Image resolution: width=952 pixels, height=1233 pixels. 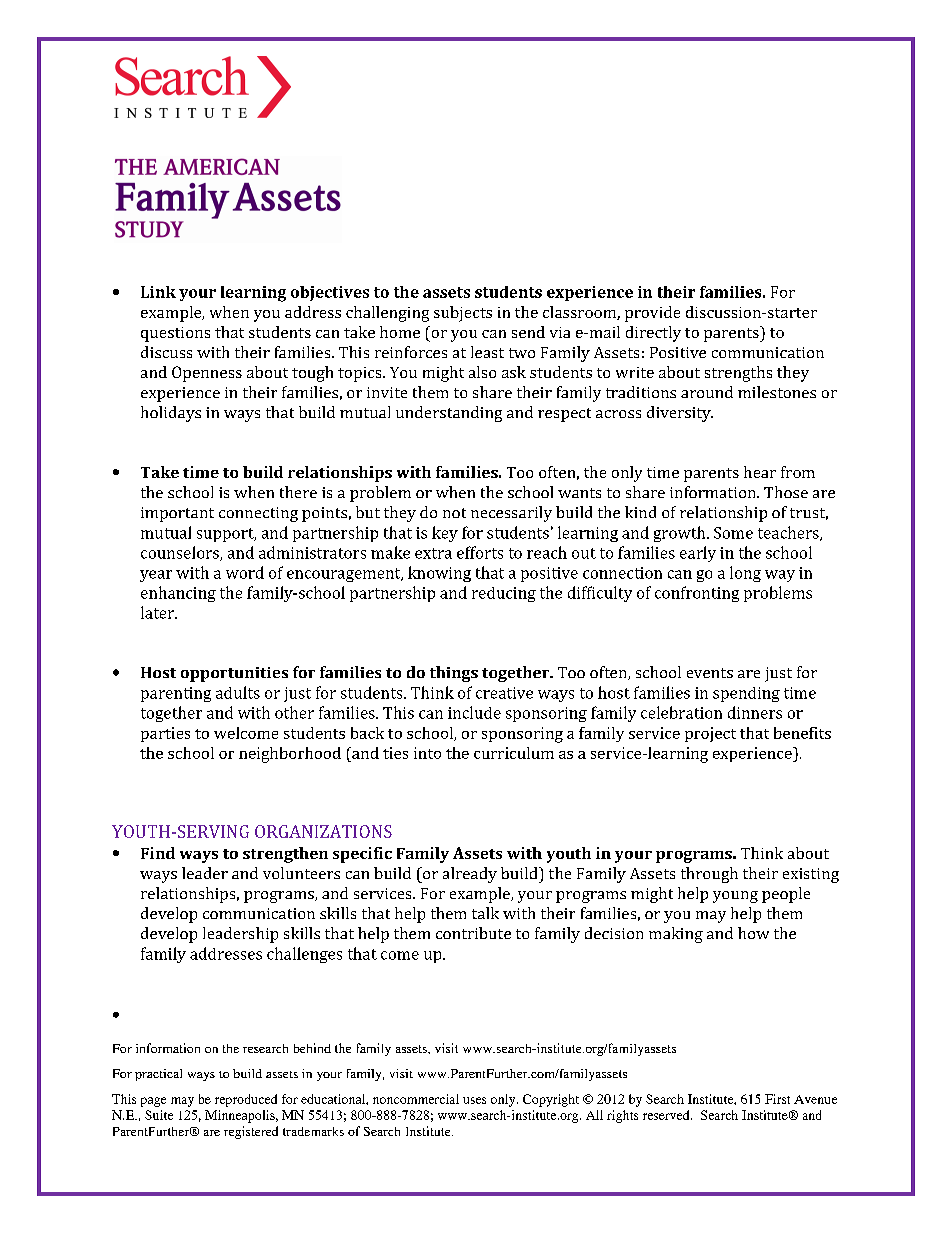 I want to click on subjects, so click(x=463, y=314).
